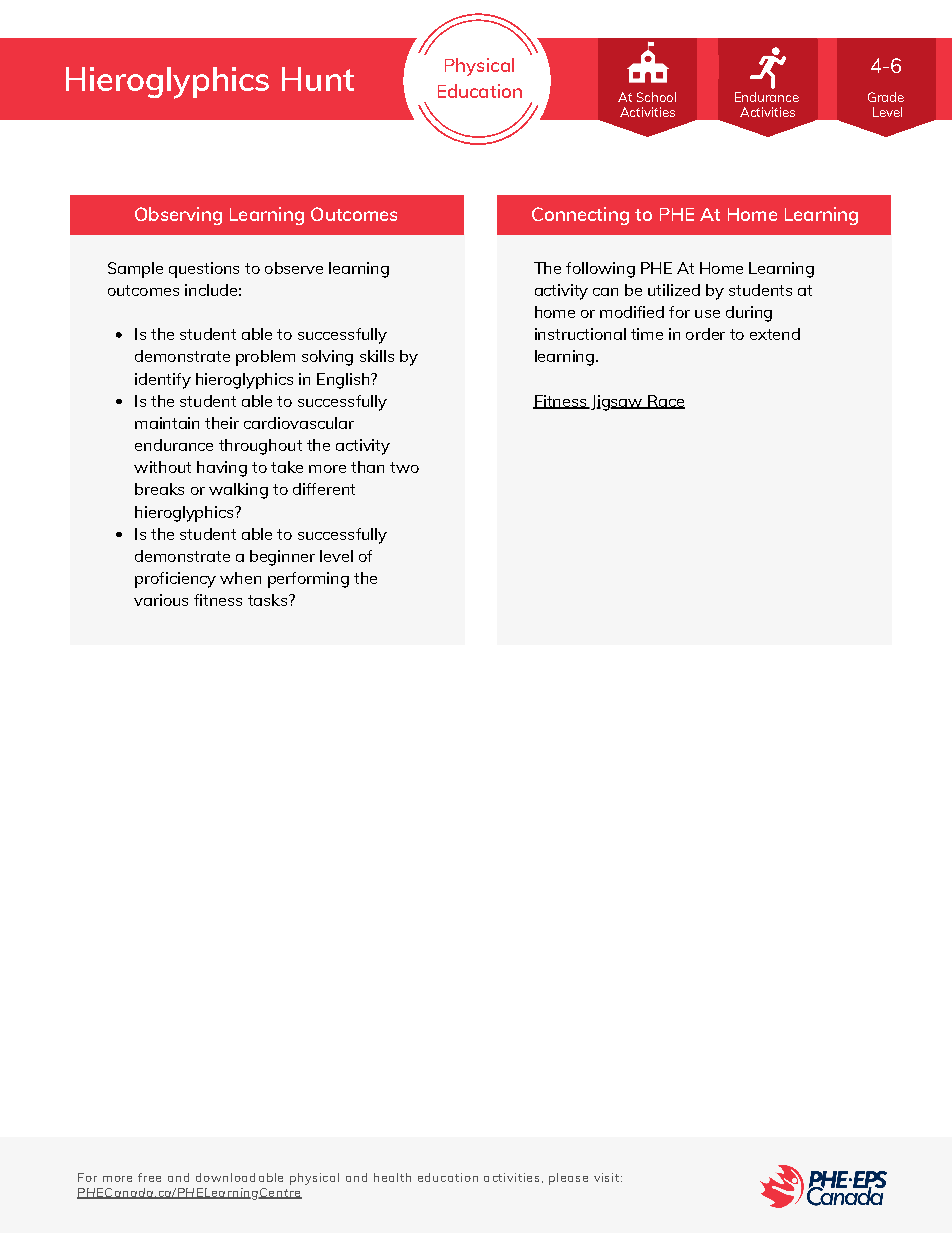 This image has width=952, height=1233. Describe the element at coordinates (308, 580) in the image. I see `performing` at that location.
